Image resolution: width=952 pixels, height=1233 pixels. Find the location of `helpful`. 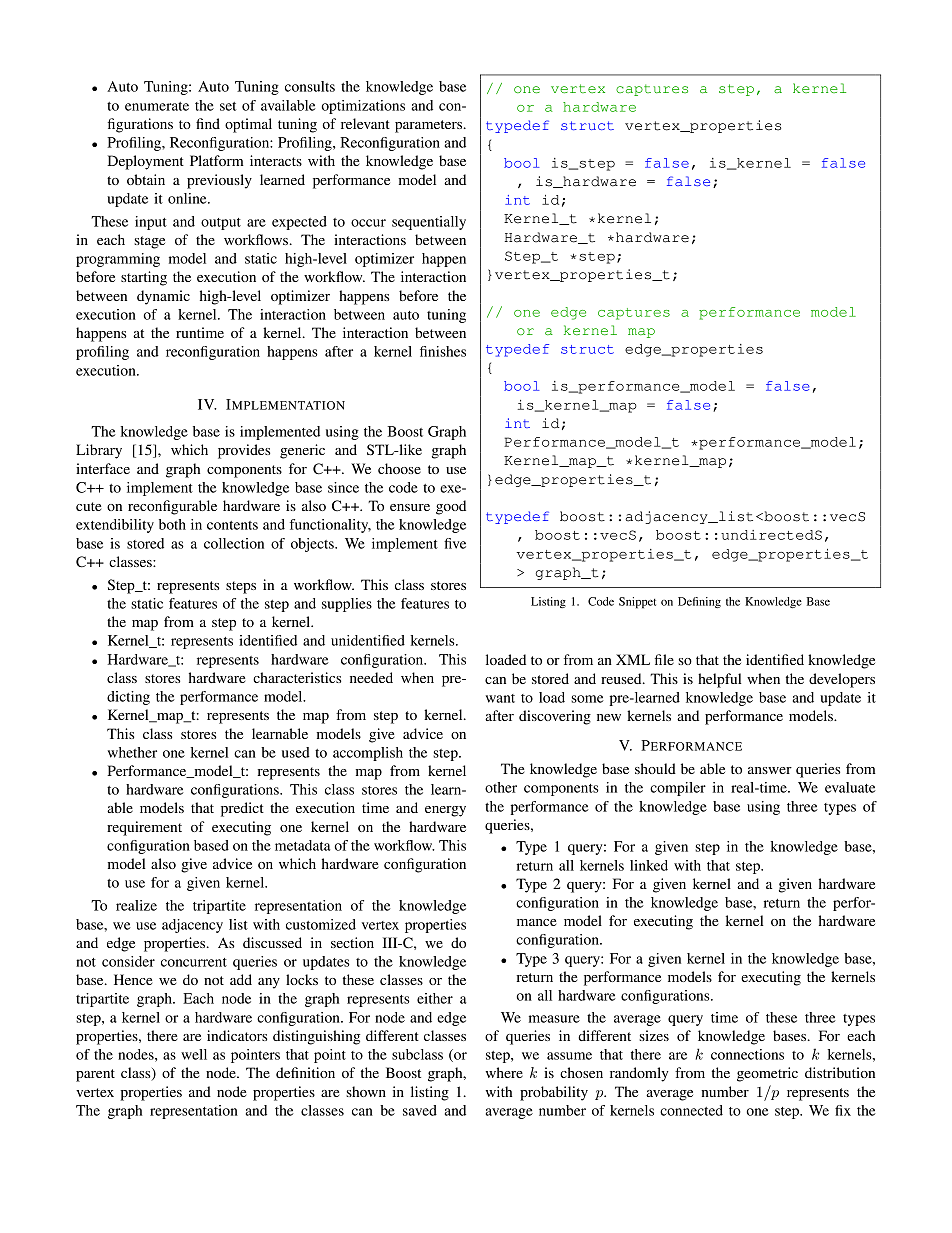

helpful is located at coordinates (720, 680).
